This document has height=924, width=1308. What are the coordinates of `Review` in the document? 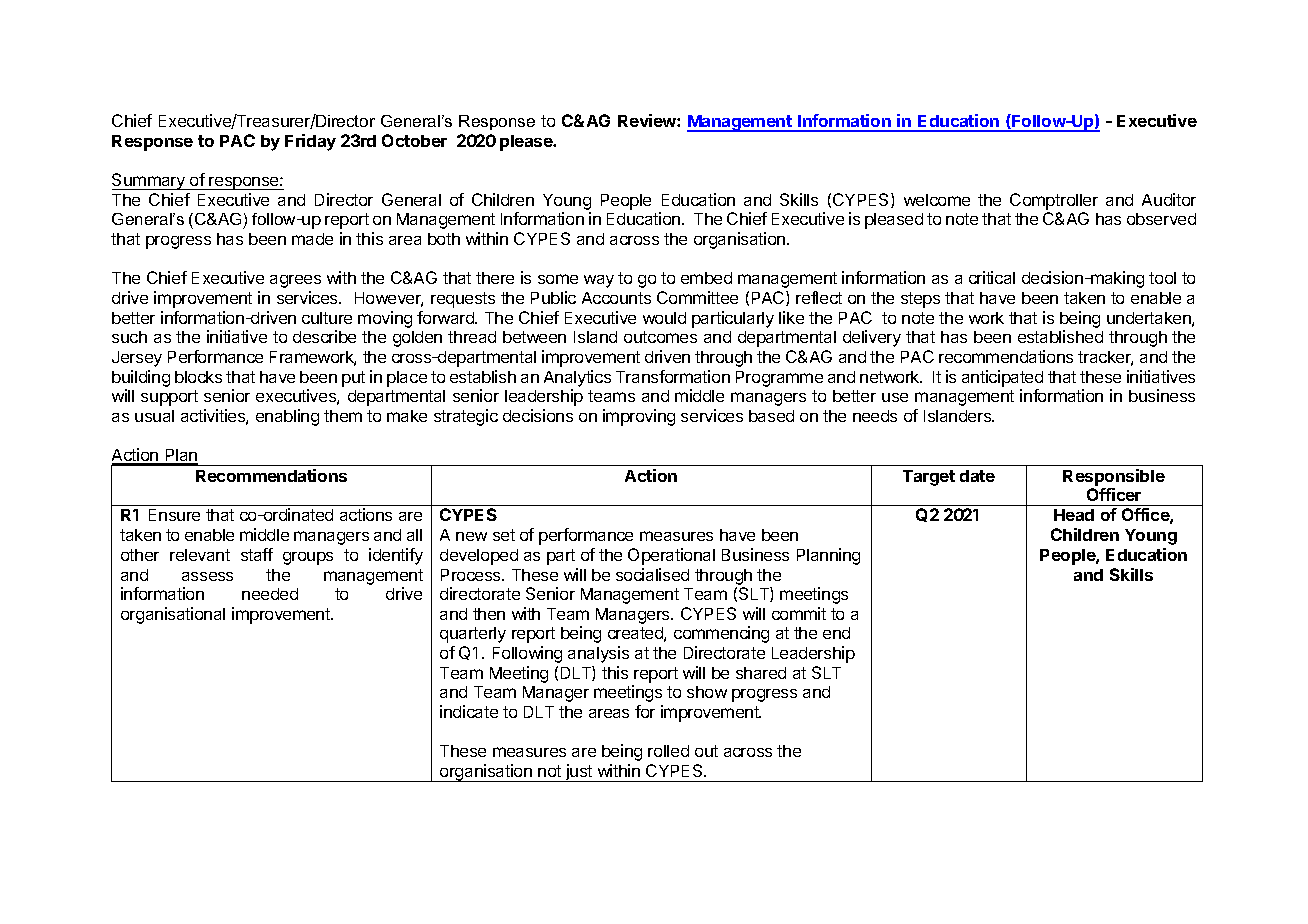 It's located at (648, 120).
